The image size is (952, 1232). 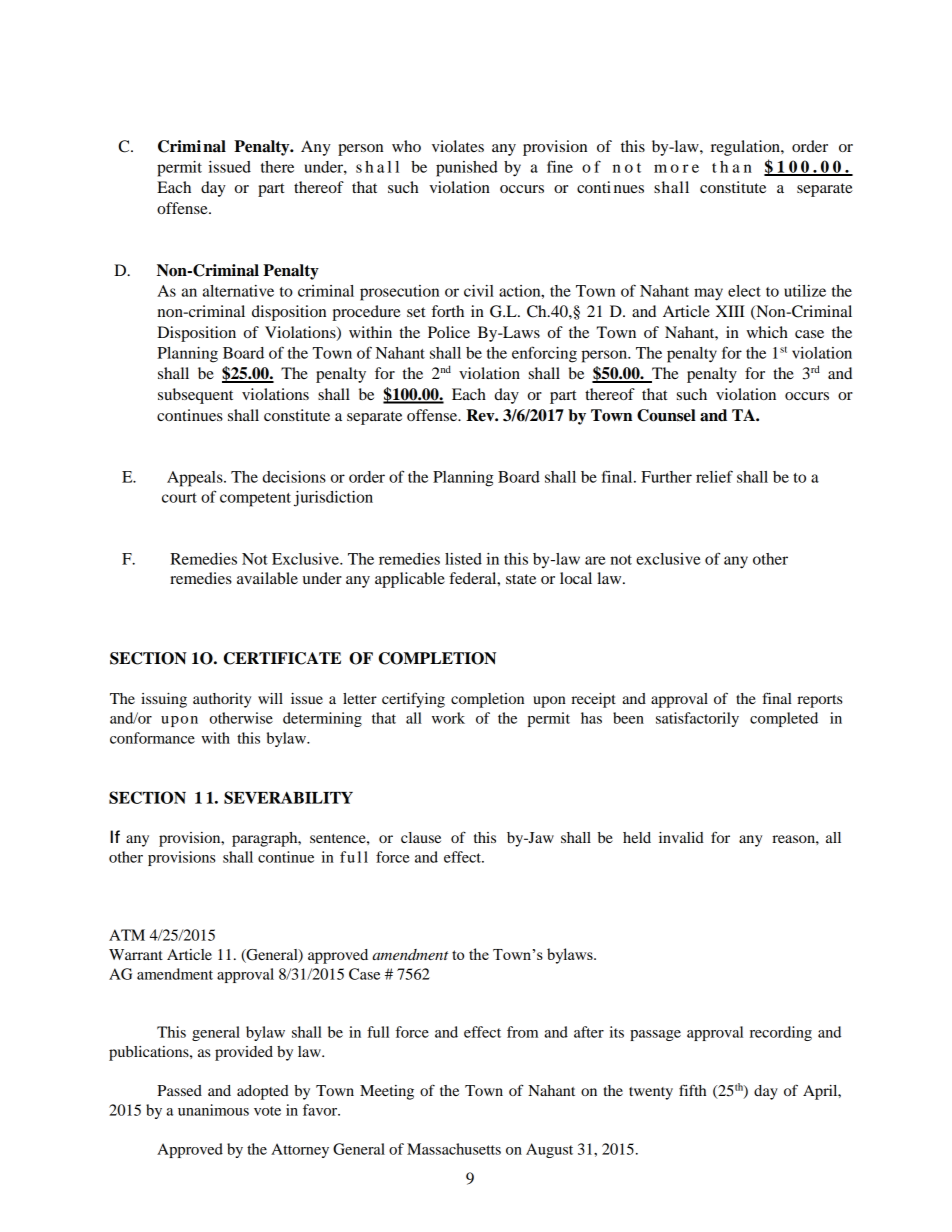 I want to click on satisfactorily, so click(x=697, y=719).
